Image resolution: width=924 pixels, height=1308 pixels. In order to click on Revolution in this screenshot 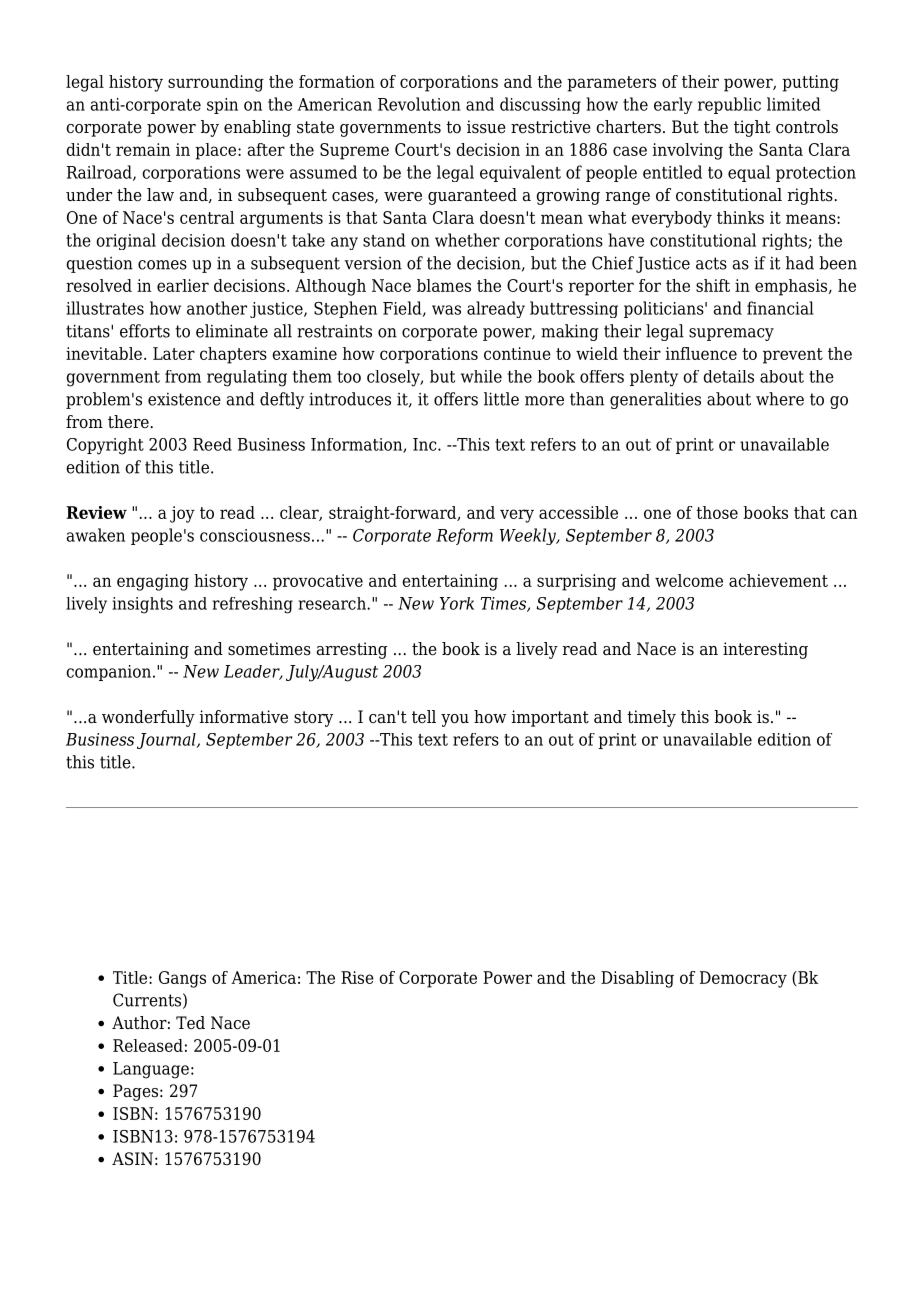, I will do `click(419, 104)`.
